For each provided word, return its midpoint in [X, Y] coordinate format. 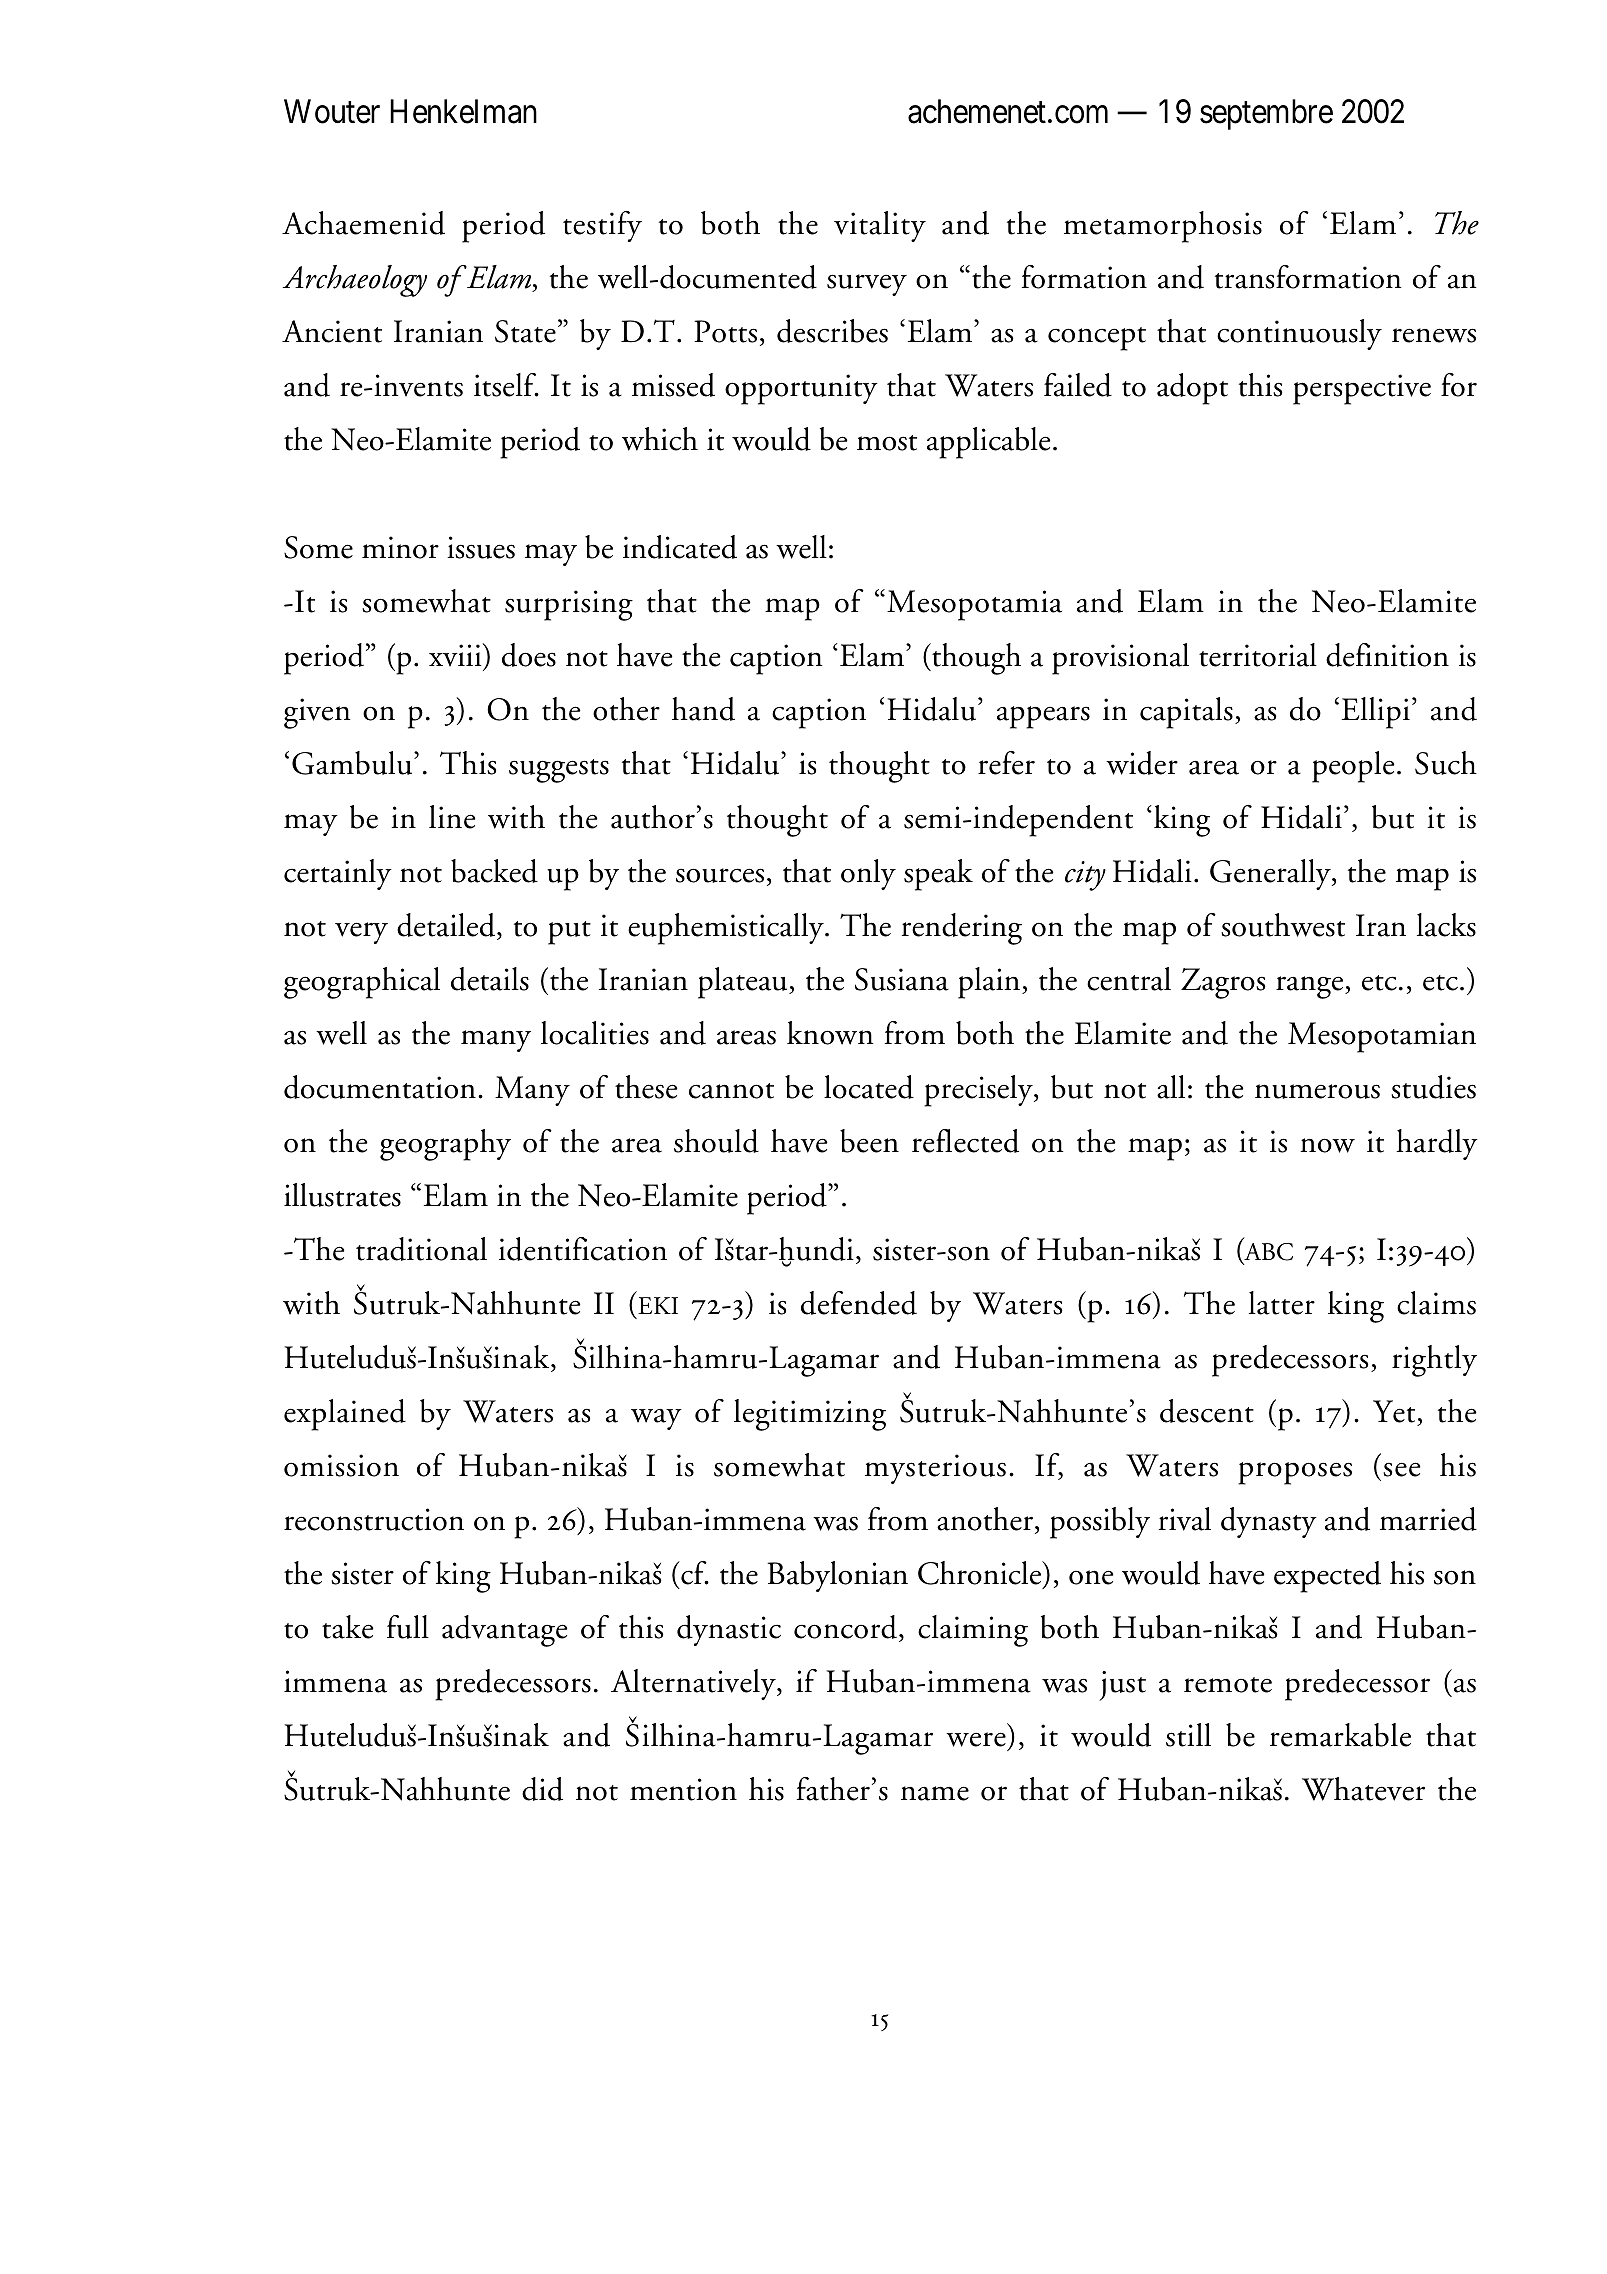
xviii [456, 655]
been [869, 1141]
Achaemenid [363, 223]
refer [1006, 763]
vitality [880, 226]
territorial [1258, 655]
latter [1282, 1303]
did [542, 1789]
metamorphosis [1163, 227]
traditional [421, 1249]
